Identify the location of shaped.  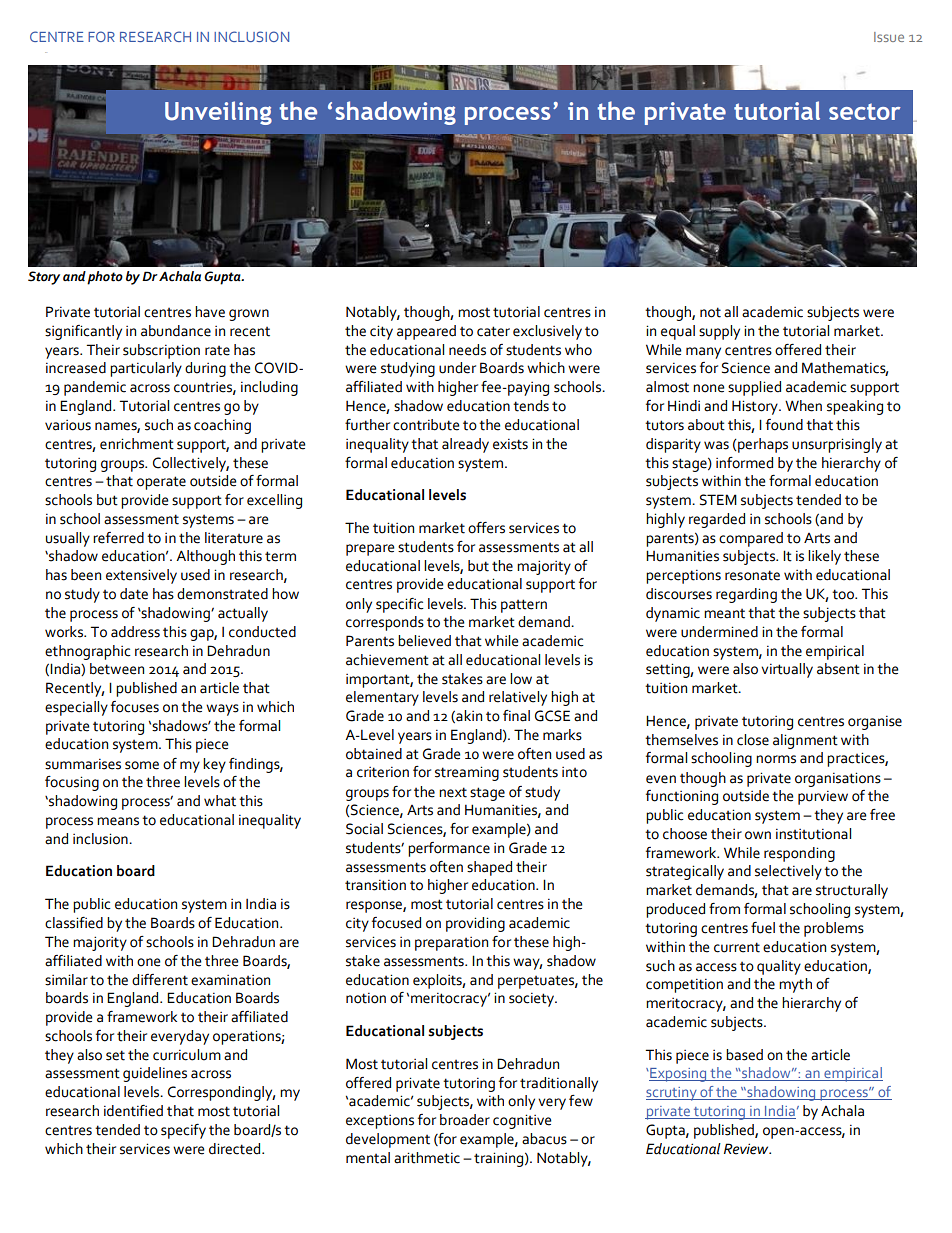
(489, 868).
